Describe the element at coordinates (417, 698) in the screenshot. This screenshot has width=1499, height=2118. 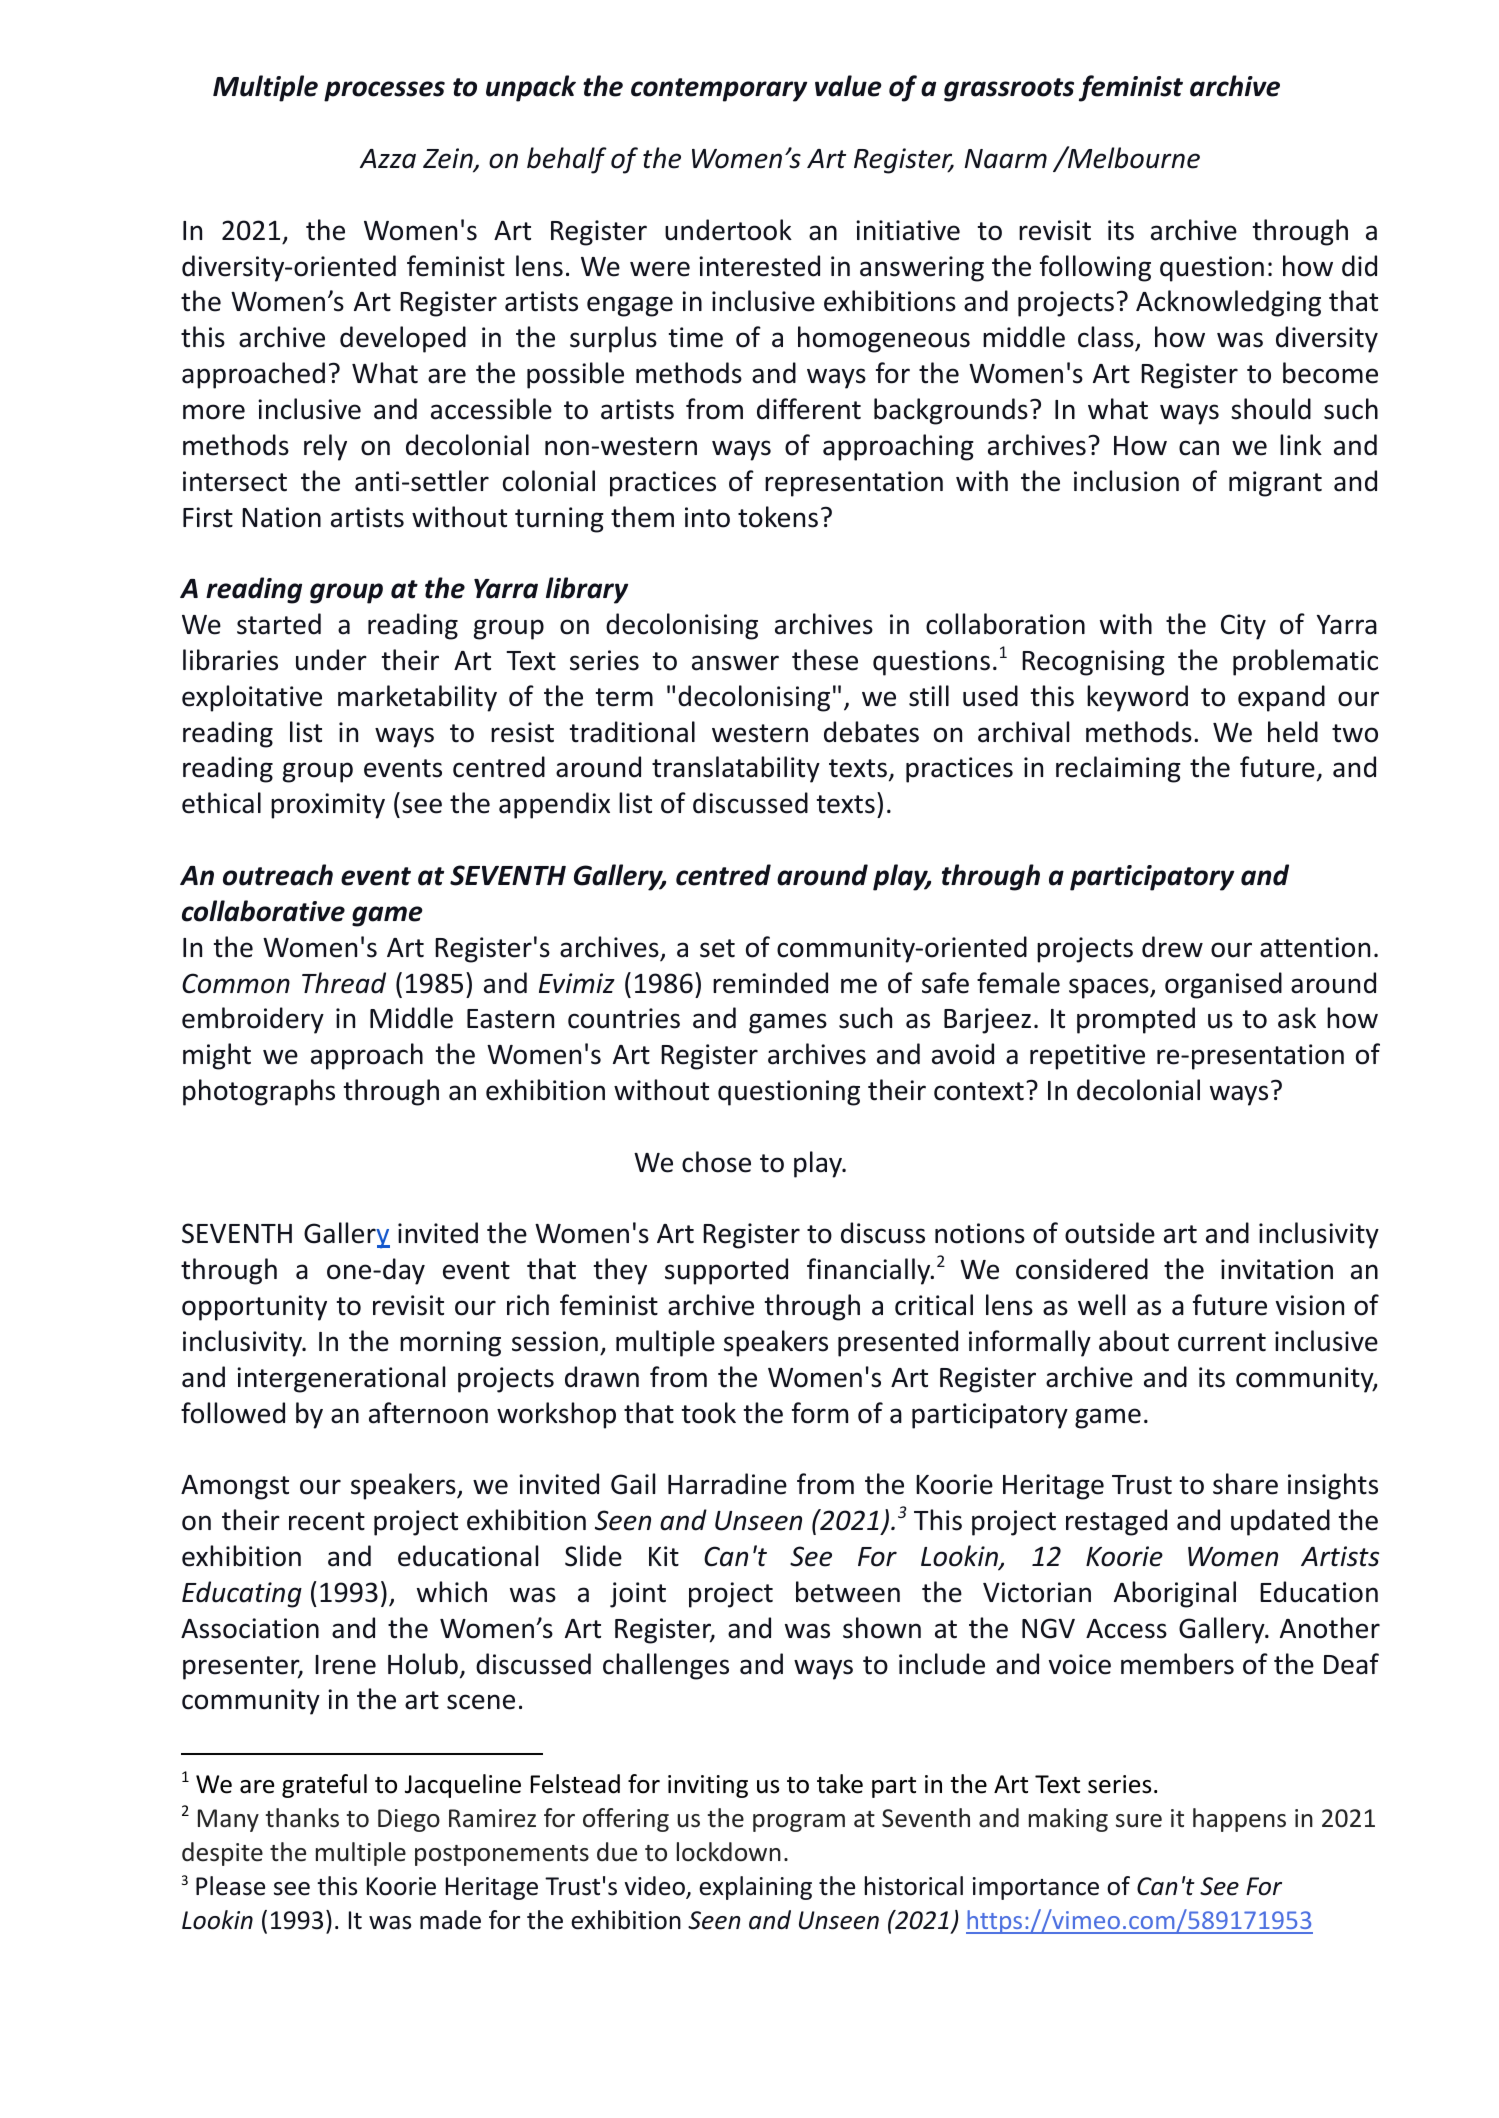
I see `marketability` at that location.
